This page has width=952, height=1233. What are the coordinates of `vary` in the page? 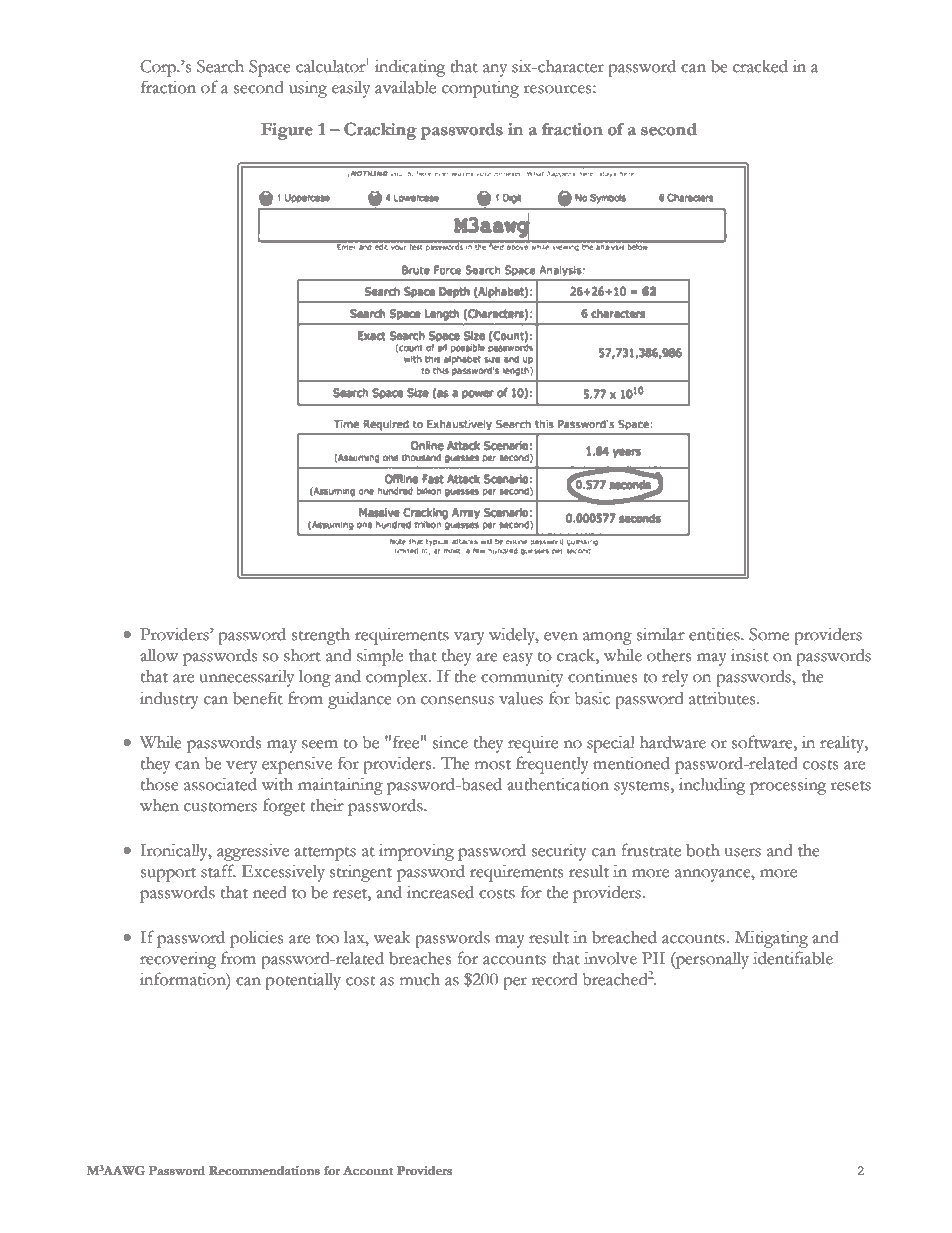 It's located at (469, 638).
